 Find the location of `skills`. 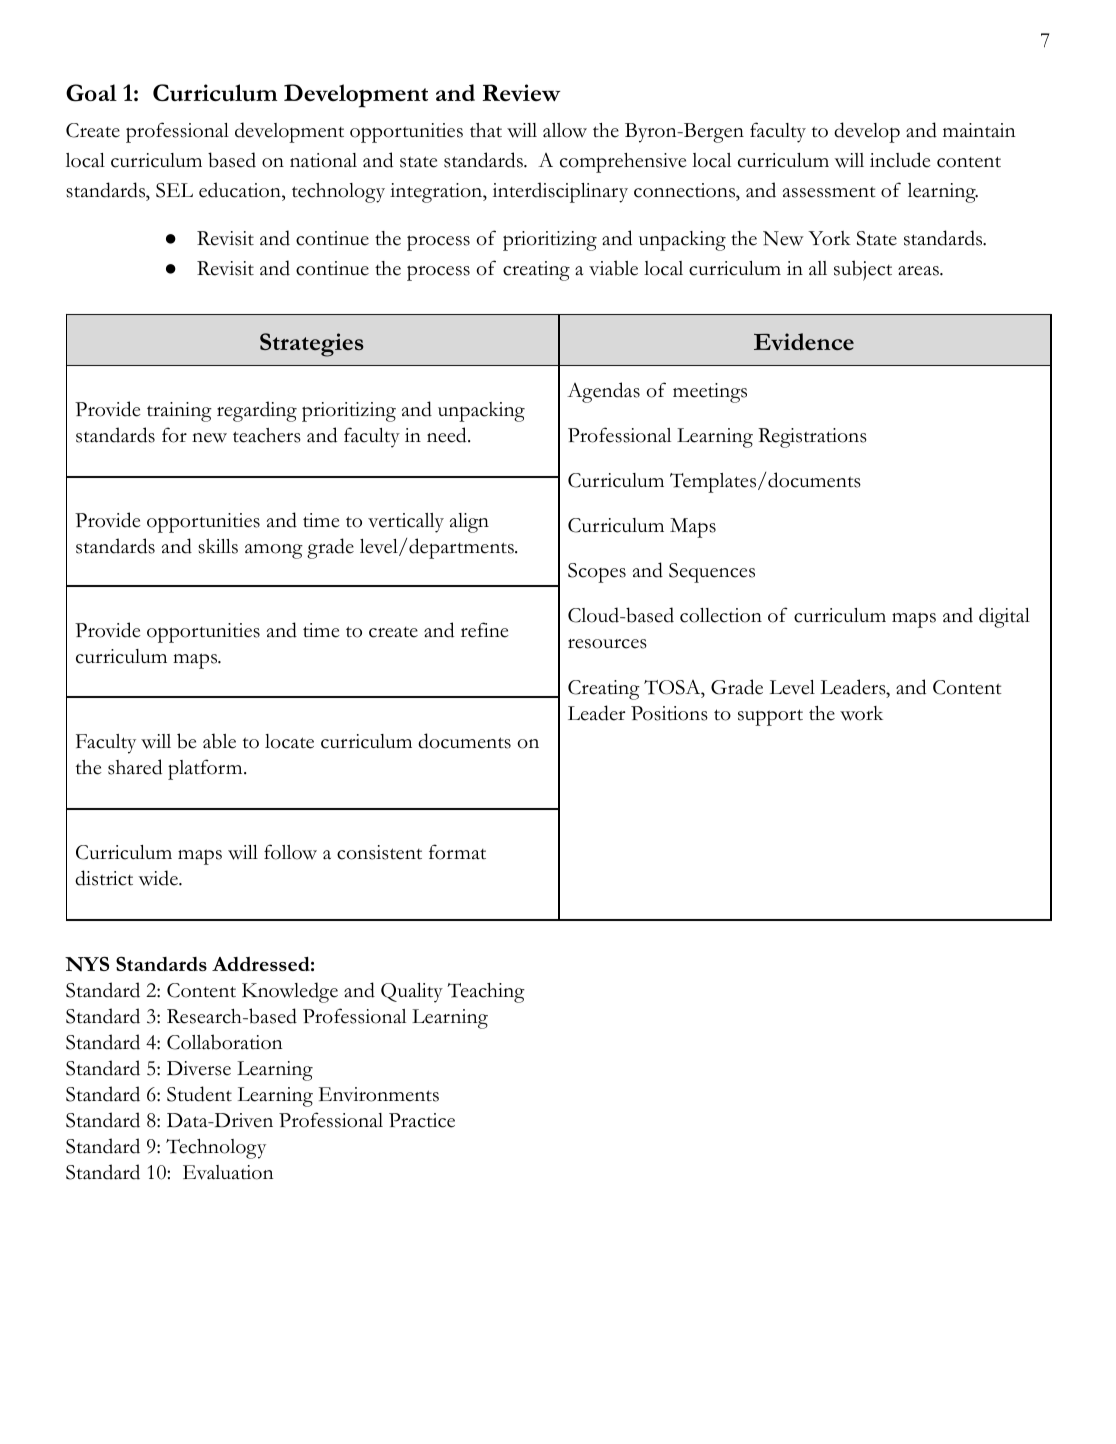

skills is located at coordinates (218, 546).
